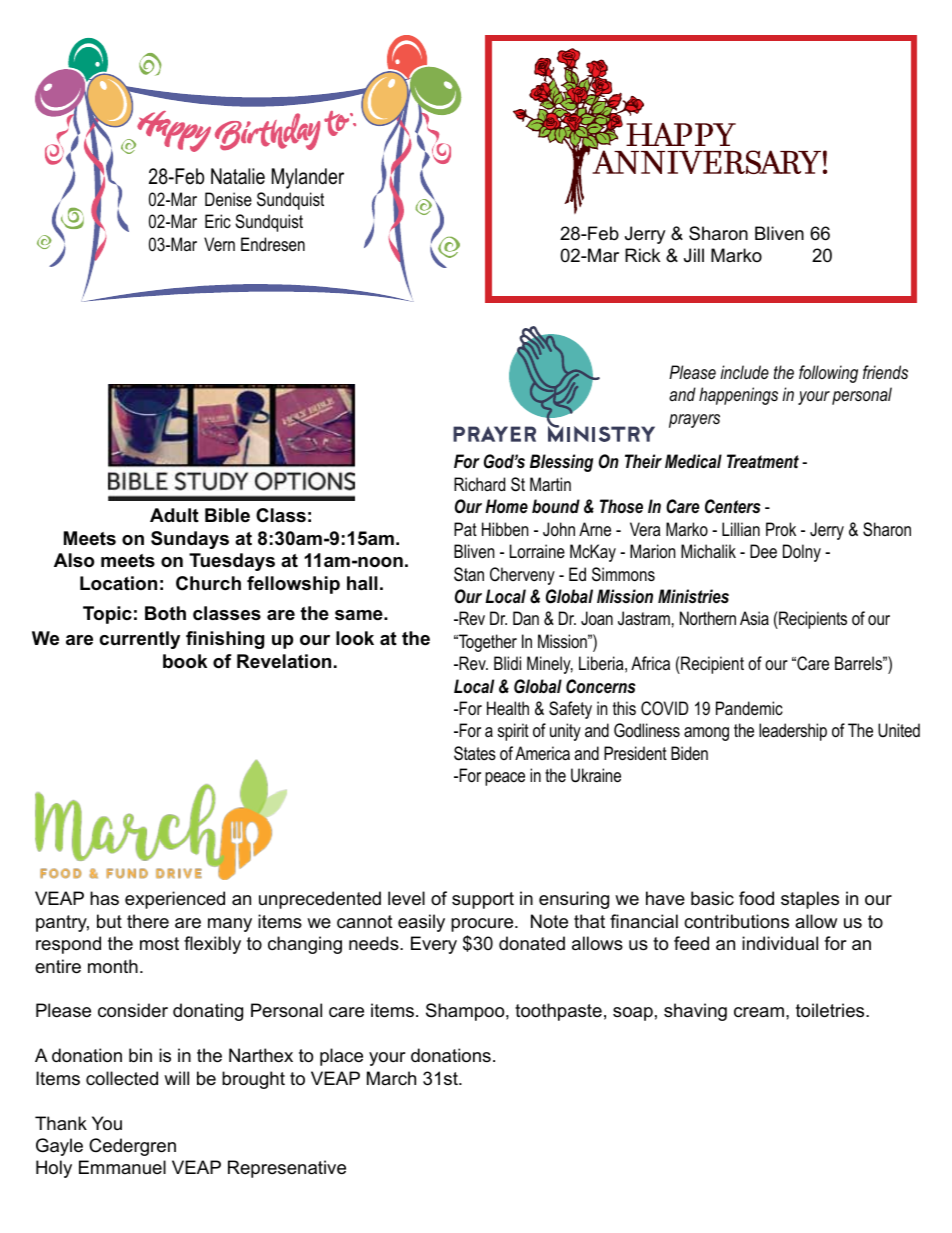  I want to click on March, so click(391, 1078).
